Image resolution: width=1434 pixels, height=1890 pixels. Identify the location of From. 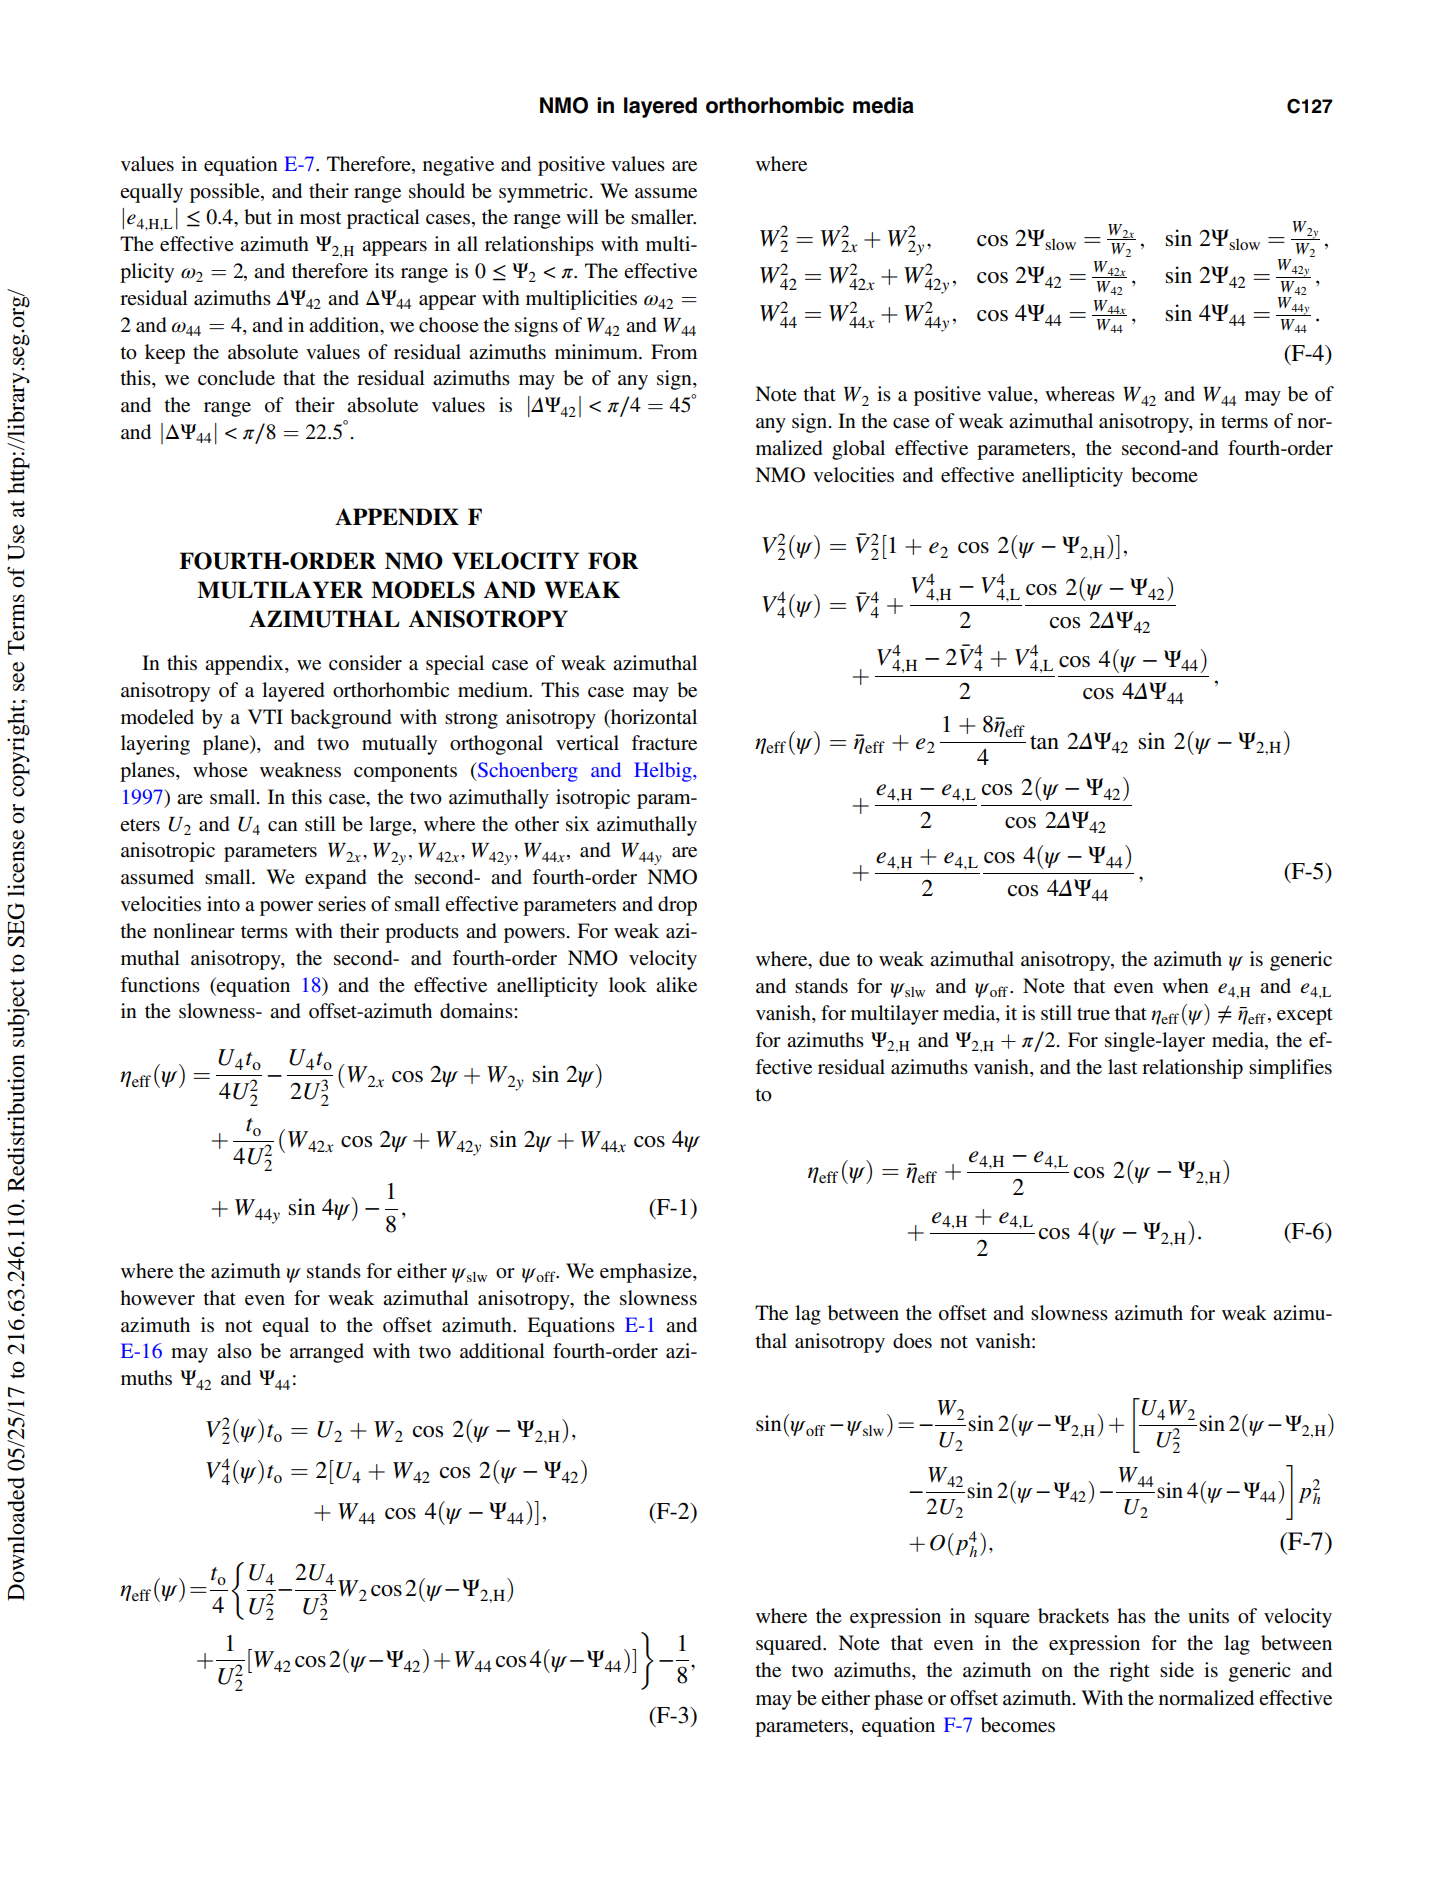
(674, 352).
